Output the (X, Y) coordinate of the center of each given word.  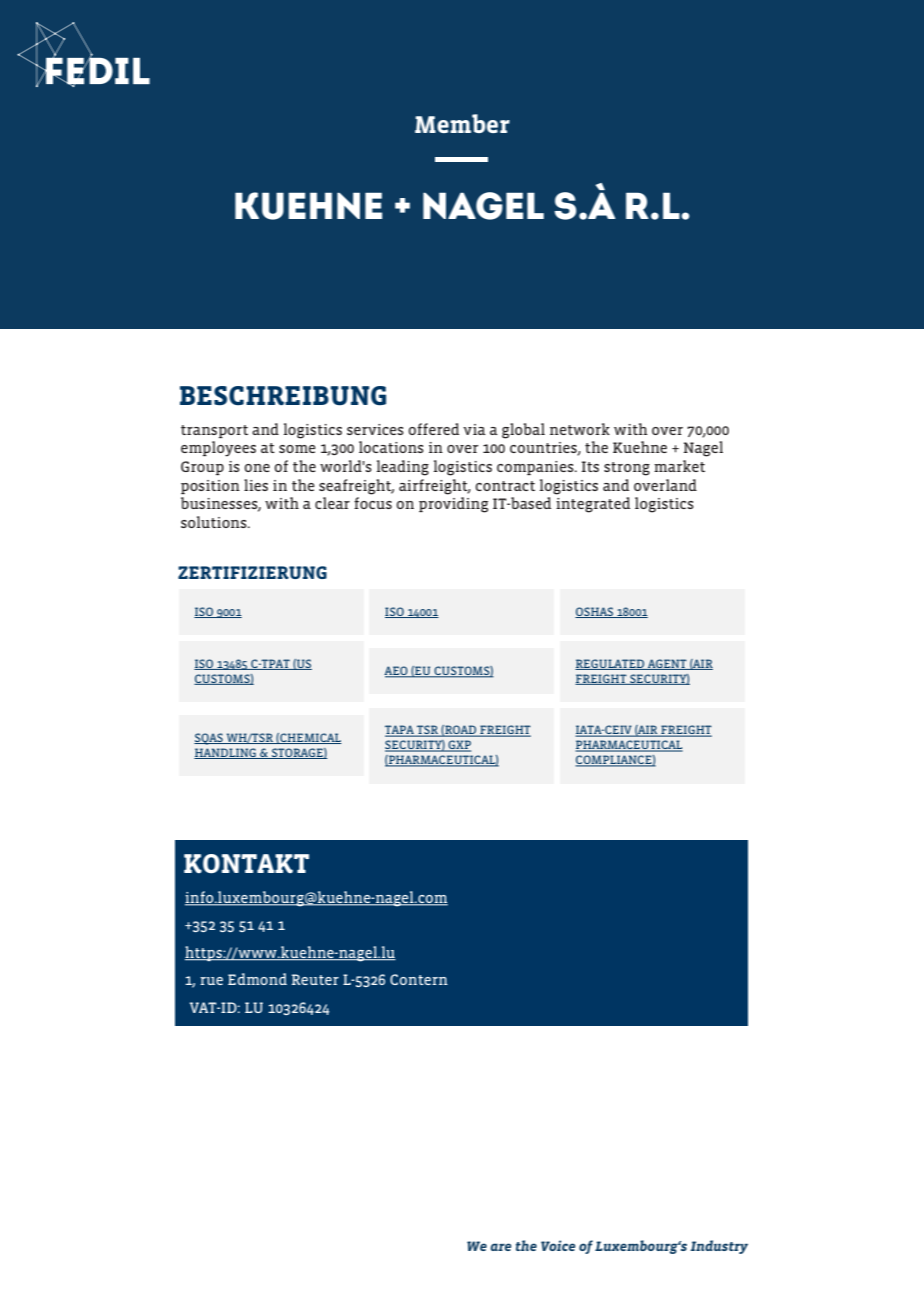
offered (433, 429)
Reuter (315, 979)
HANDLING (226, 753)
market (679, 466)
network (580, 429)
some (297, 449)
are (500, 1247)
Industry (719, 1247)
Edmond (257, 979)
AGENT (667, 664)
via (474, 429)
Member (462, 123)
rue (211, 981)
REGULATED (611, 664)
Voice (558, 1245)
